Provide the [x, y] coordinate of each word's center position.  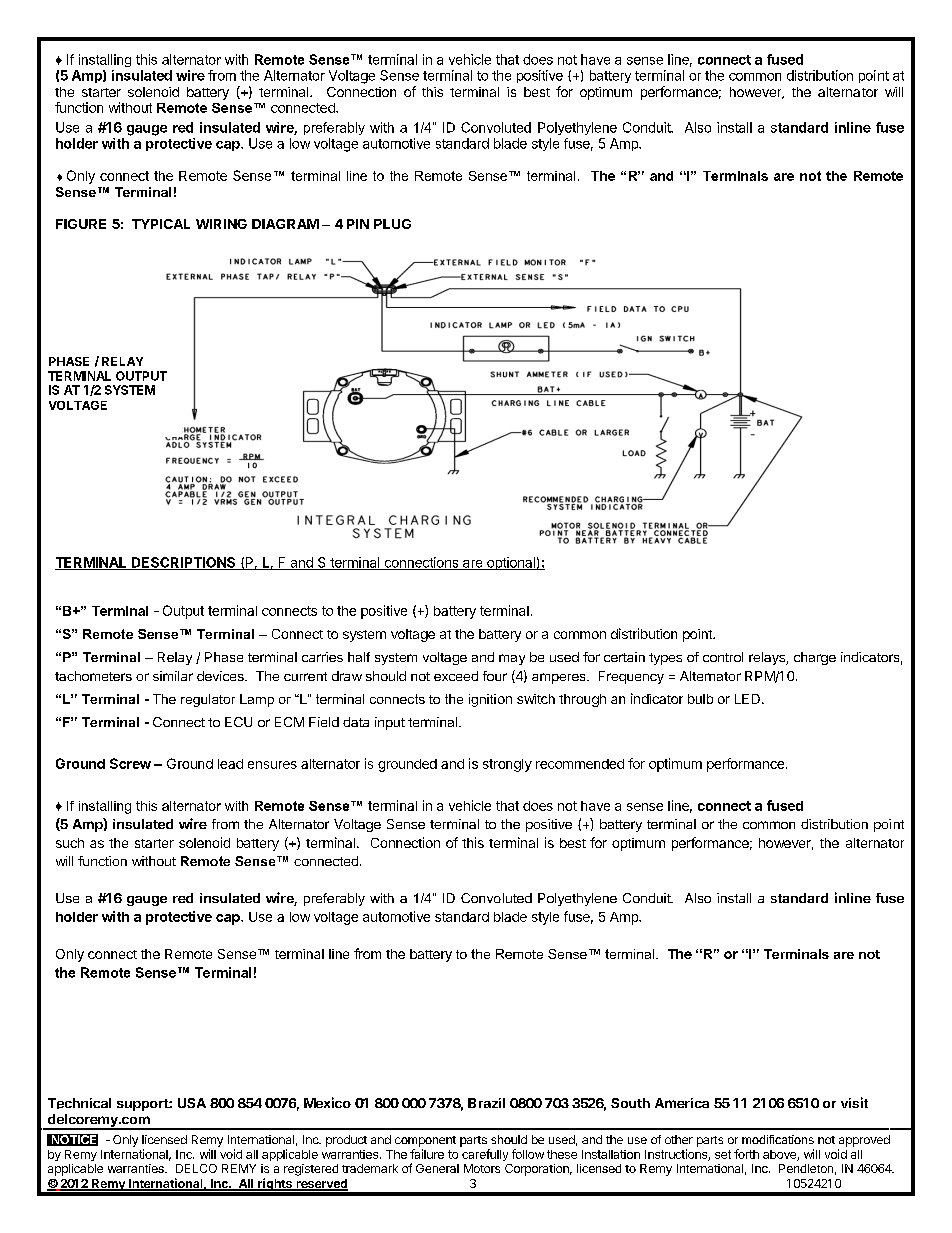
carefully [485, 1155]
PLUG [392, 224]
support [143, 1105]
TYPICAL [161, 224]
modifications [778, 1139]
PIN [358, 224]
